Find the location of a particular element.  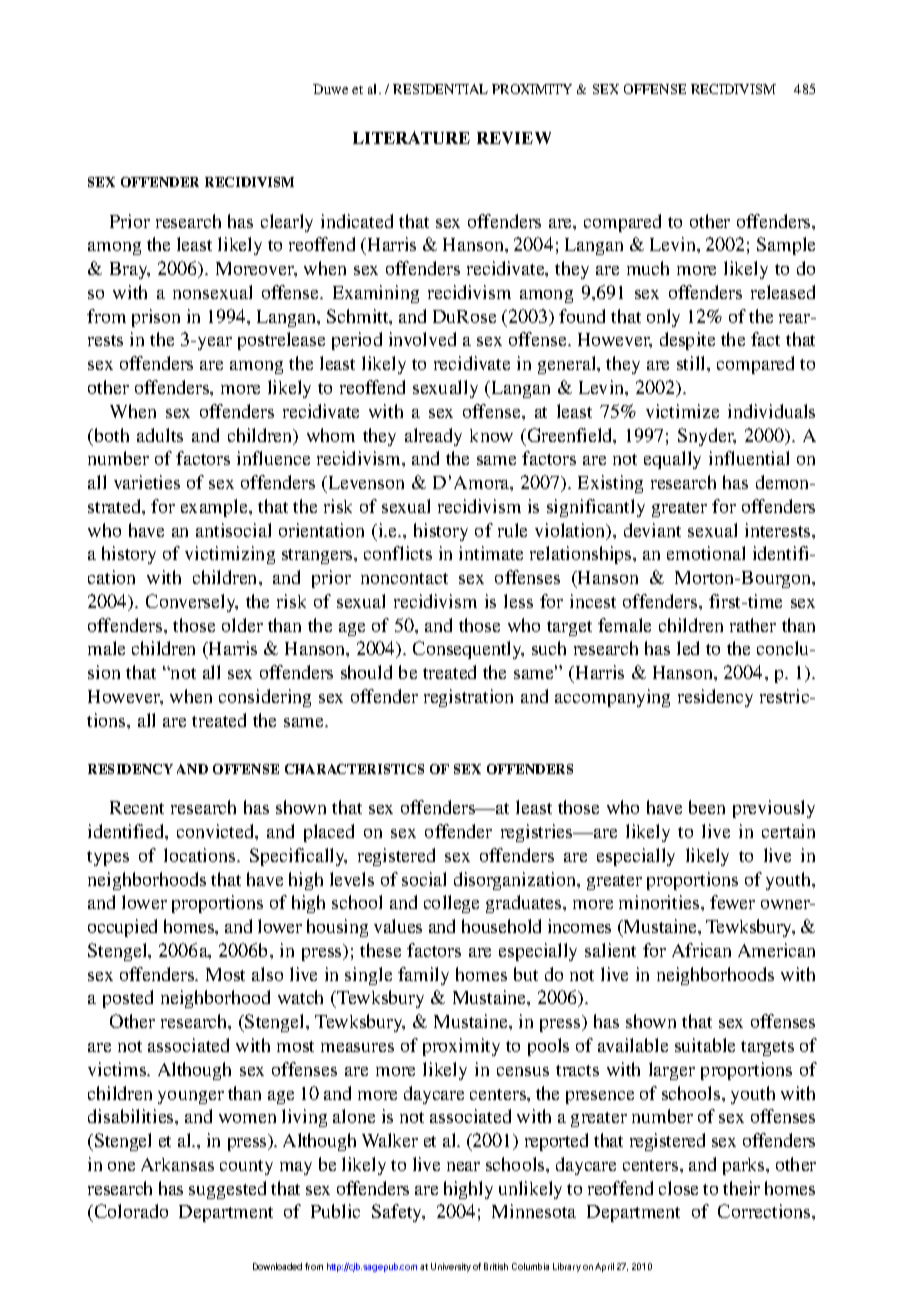

considering is located at coordinates (265, 698).
